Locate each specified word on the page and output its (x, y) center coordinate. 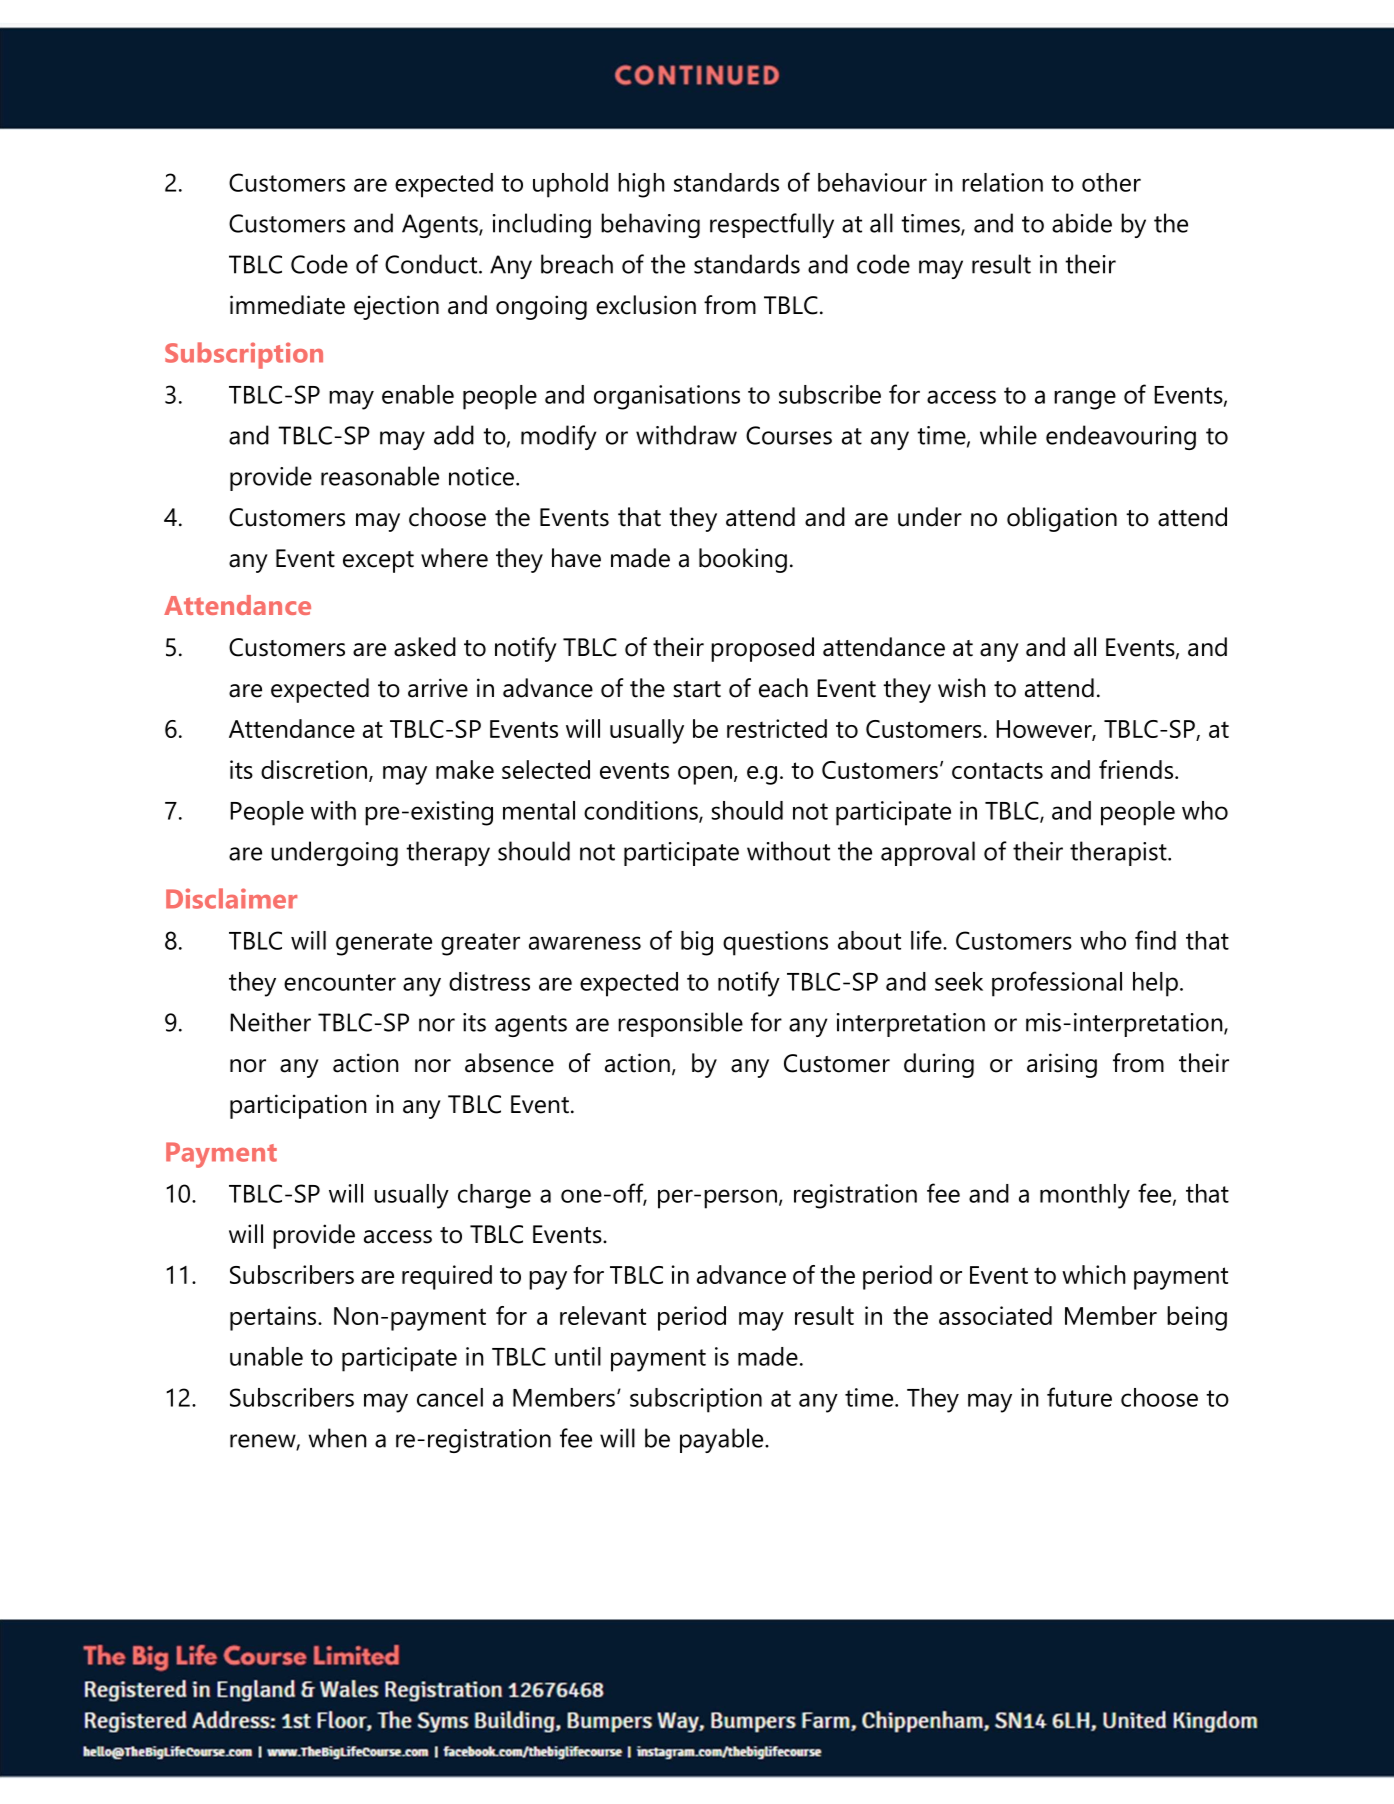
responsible (680, 1024)
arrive (438, 688)
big (697, 943)
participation (298, 1106)
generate (384, 944)
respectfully (772, 225)
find (1155, 940)
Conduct (432, 264)
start (697, 689)
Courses (789, 435)
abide (1082, 223)
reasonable (380, 476)
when (337, 1438)
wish (962, 688)
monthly (1085, 1196)
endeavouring (1121, 437)
